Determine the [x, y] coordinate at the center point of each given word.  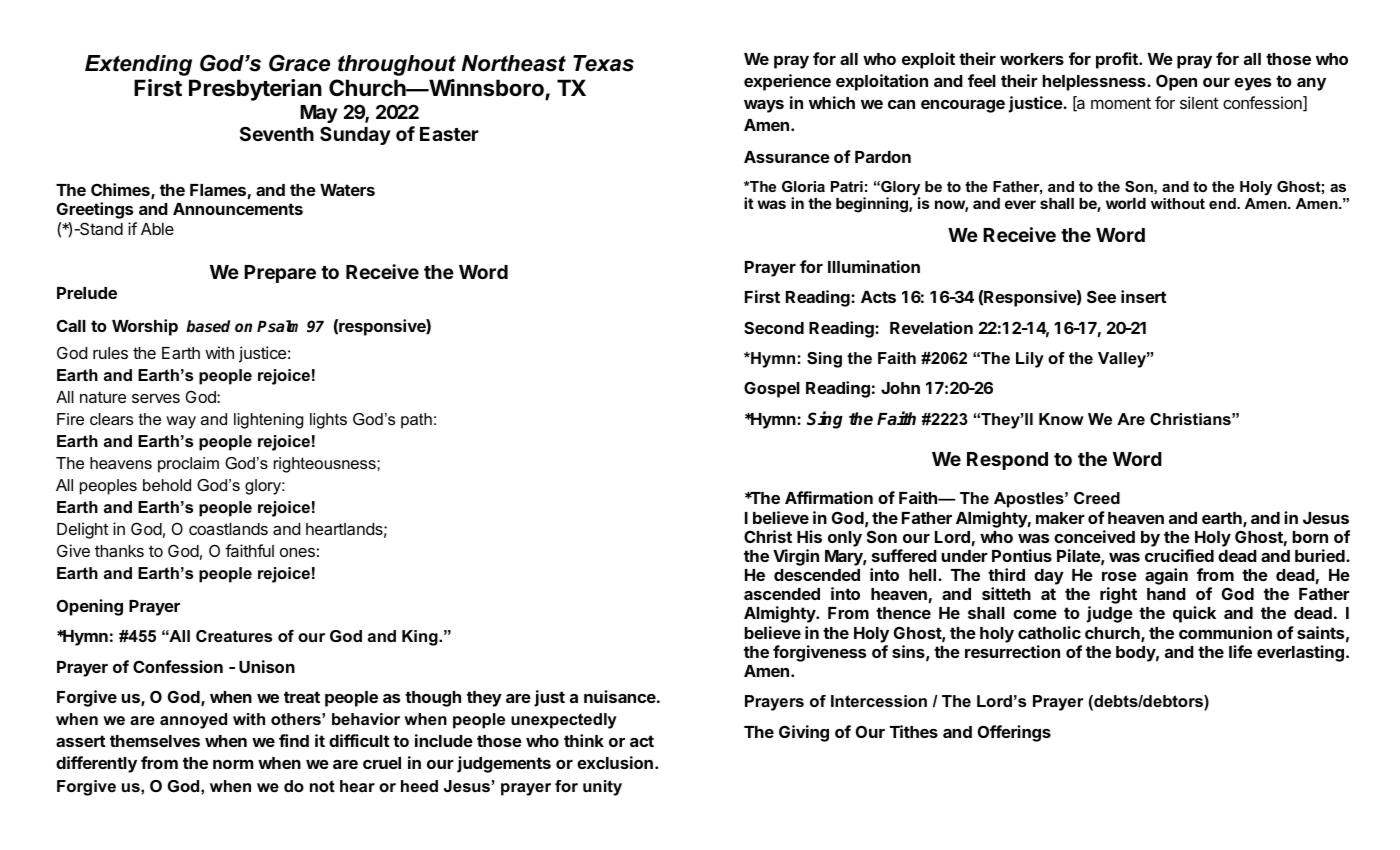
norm [233, 764]
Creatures [234, 636]
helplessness [1095, 83]
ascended [782, 594]
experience [787, 82]
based [208, 326]
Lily [1030, 360]
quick [1194, 614]
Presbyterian [255, 90]
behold [167, 485]
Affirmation [829, 497]
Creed [1097, 498]
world [1126, 203]
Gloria [803, 186]
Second [774, 327]
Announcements [238, 209]
